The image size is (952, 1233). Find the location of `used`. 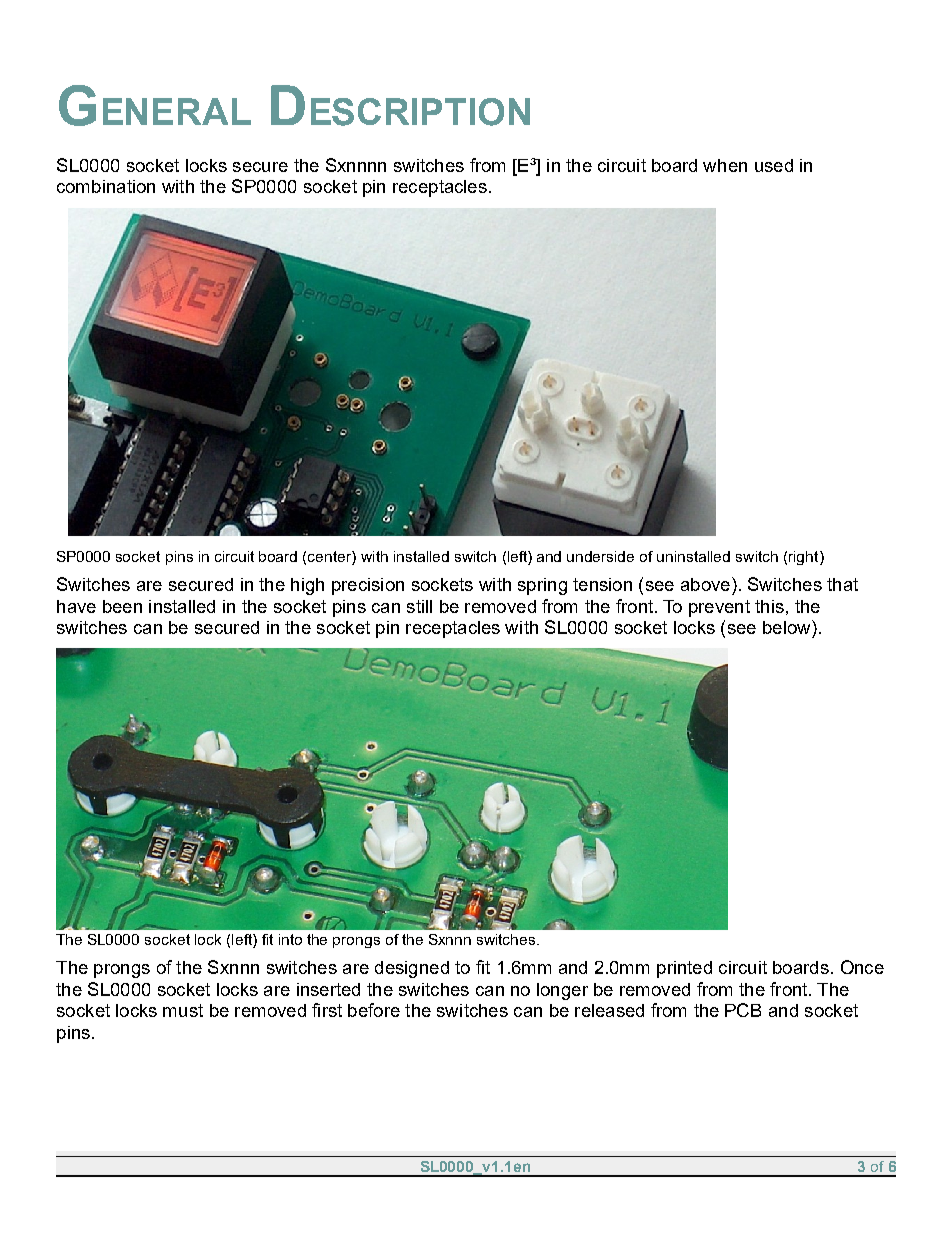

used is located at coordinates (774, 165).
